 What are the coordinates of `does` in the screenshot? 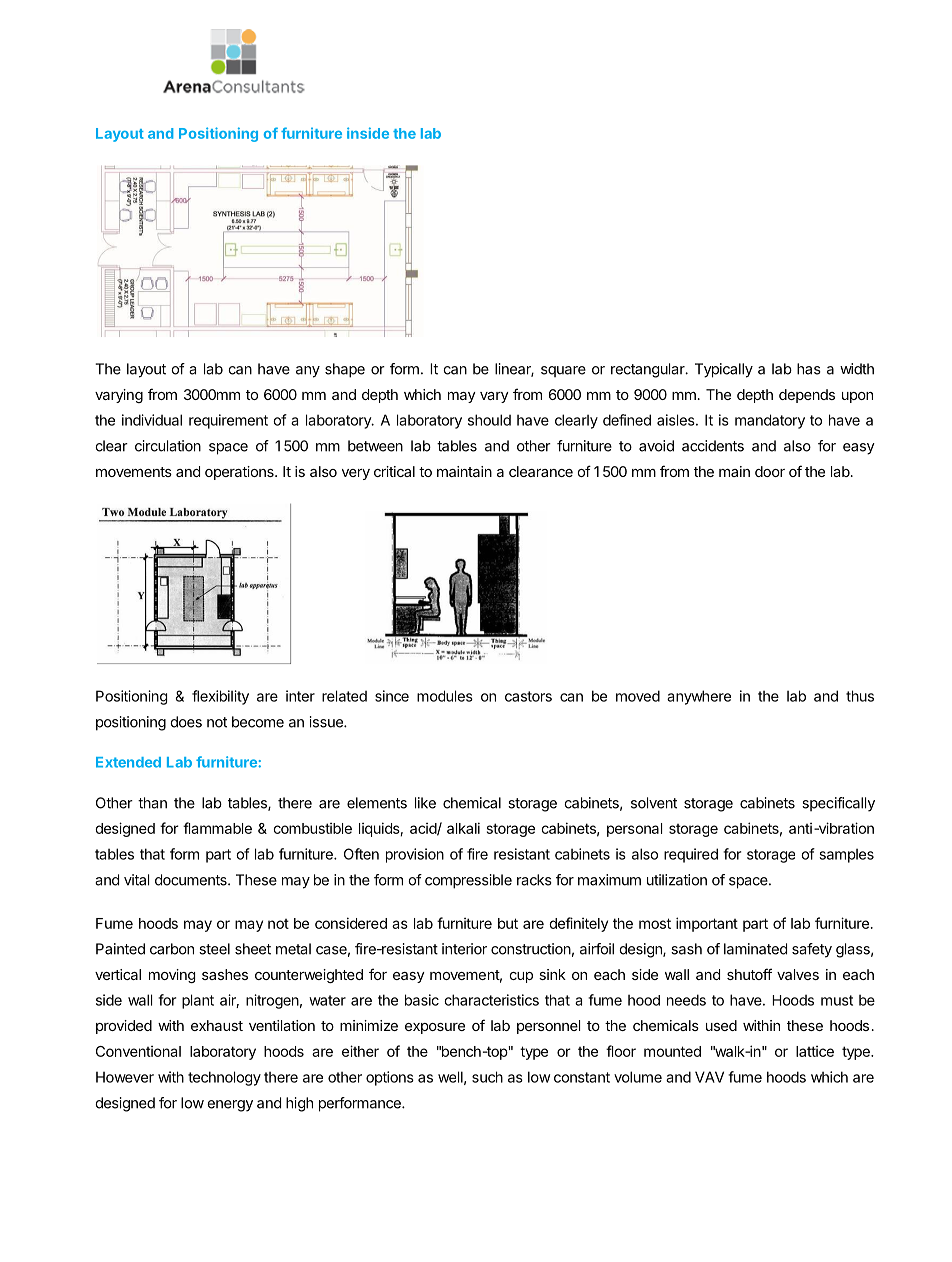 It's located at (186, 722).
